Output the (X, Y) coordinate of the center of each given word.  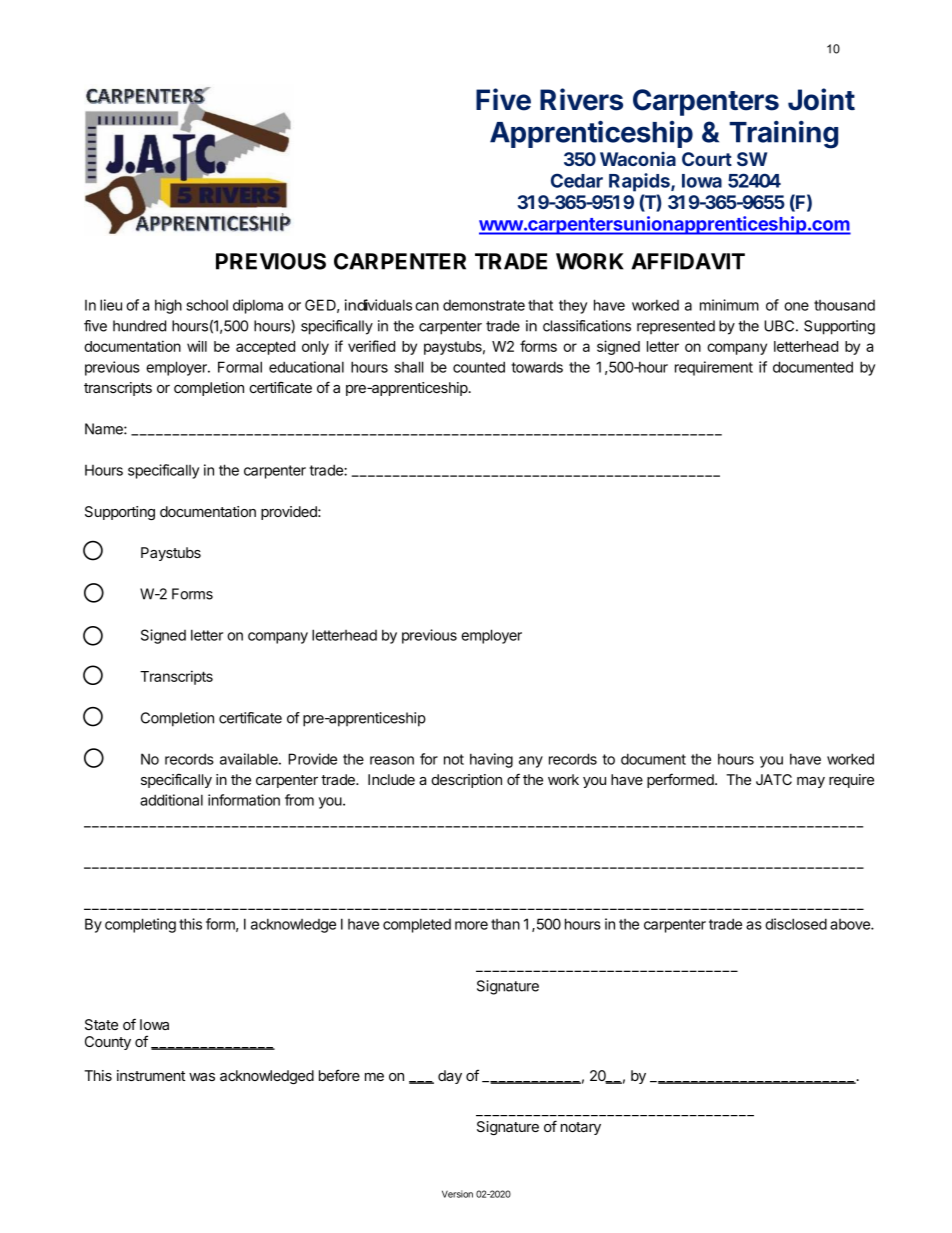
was (202, 1077)
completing (140, 925)
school (207, 305)
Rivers (581, 99)
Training (784, 135)
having (491, 760)
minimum (729, 305)
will (197, 346)
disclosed (796, 924)
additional (171, 800)
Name (105, 429)
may (811, 782)
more (471, 925)
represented (676, 327)
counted (479, 367)
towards (537, 367)
